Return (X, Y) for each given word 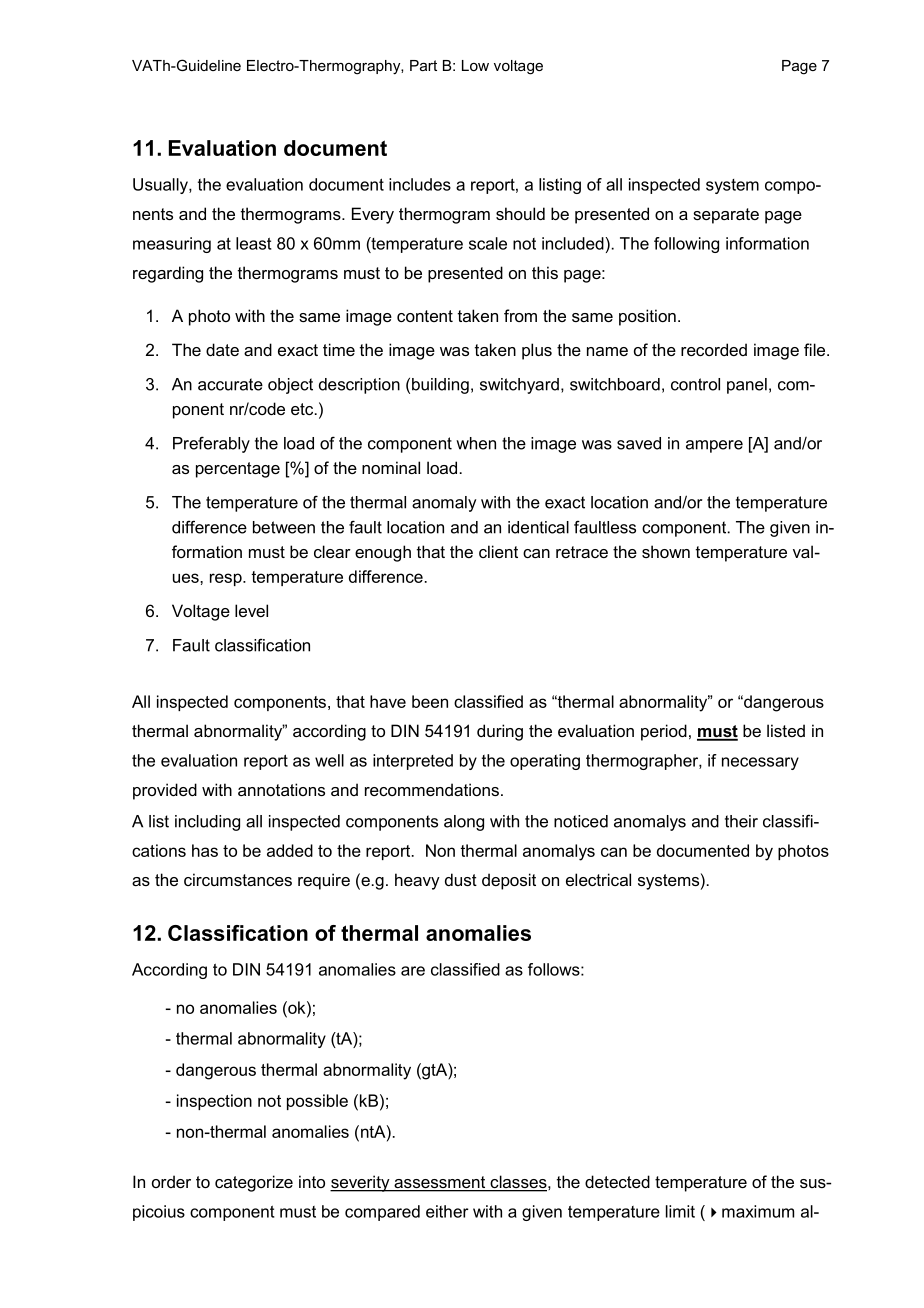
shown (666, 551)
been (430, 701)
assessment (440, 1183)
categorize (254, 1183)
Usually (161, 186)
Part (423, 65)
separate (726, 216)
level (251, 610)
